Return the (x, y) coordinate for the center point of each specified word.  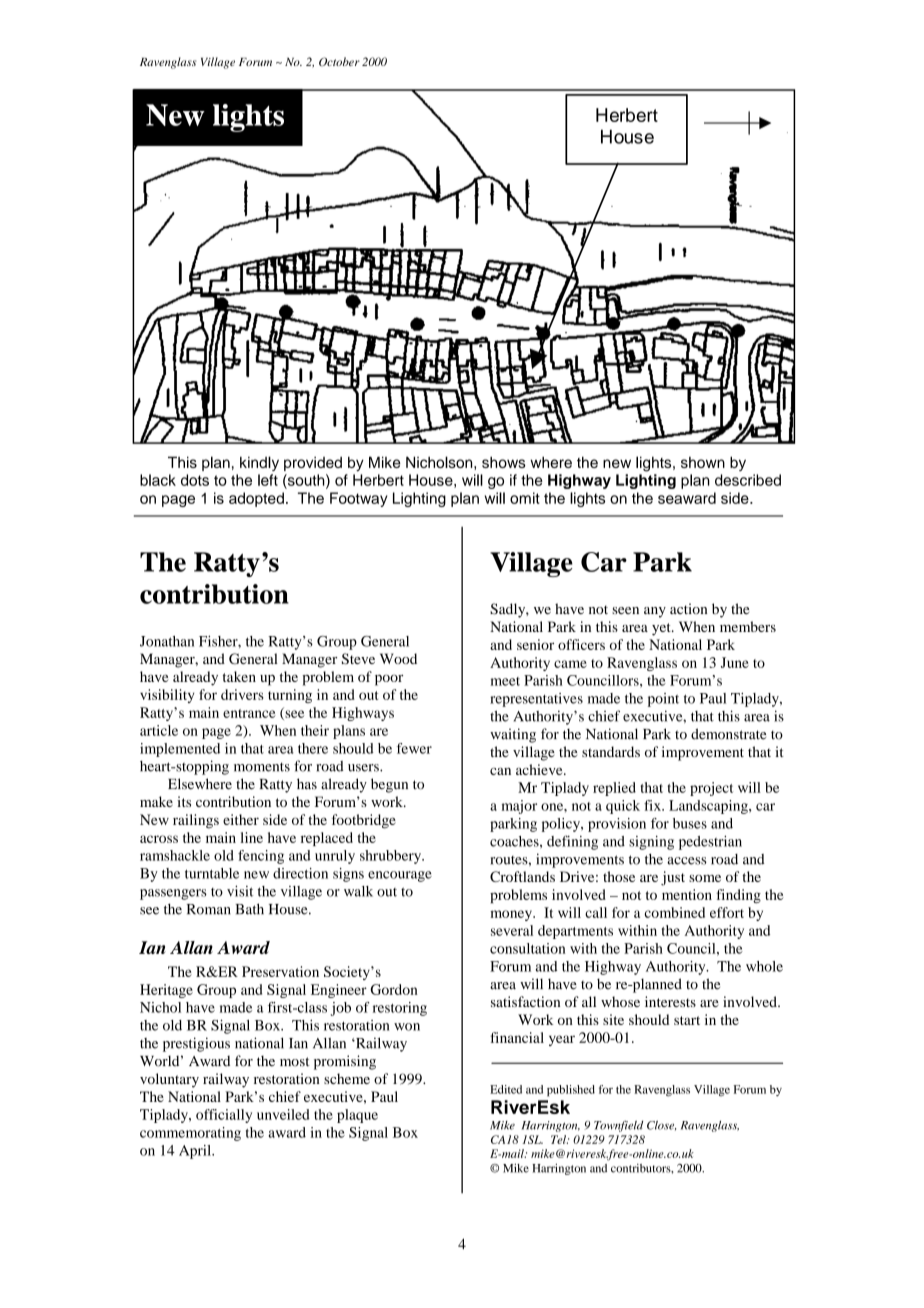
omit (525, 498)
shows (504, 462)
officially (224, 1116)
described (748, 480)
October (339, 61)
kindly (259, 463)
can (500, 771)
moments (262, 767)
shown (703, 462)
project (711, 789)
